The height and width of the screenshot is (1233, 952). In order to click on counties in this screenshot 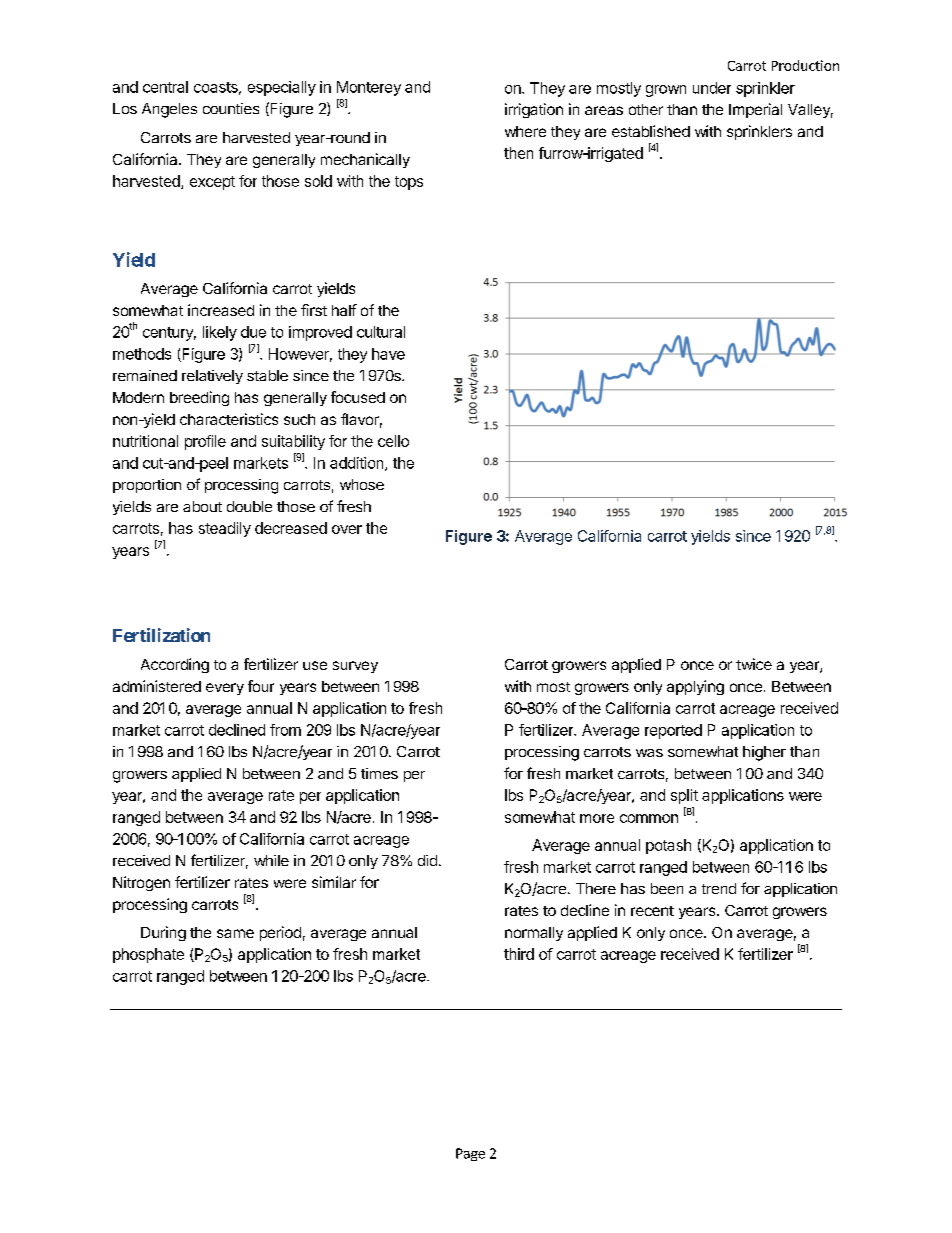, I will do `click(231, 108)`.
